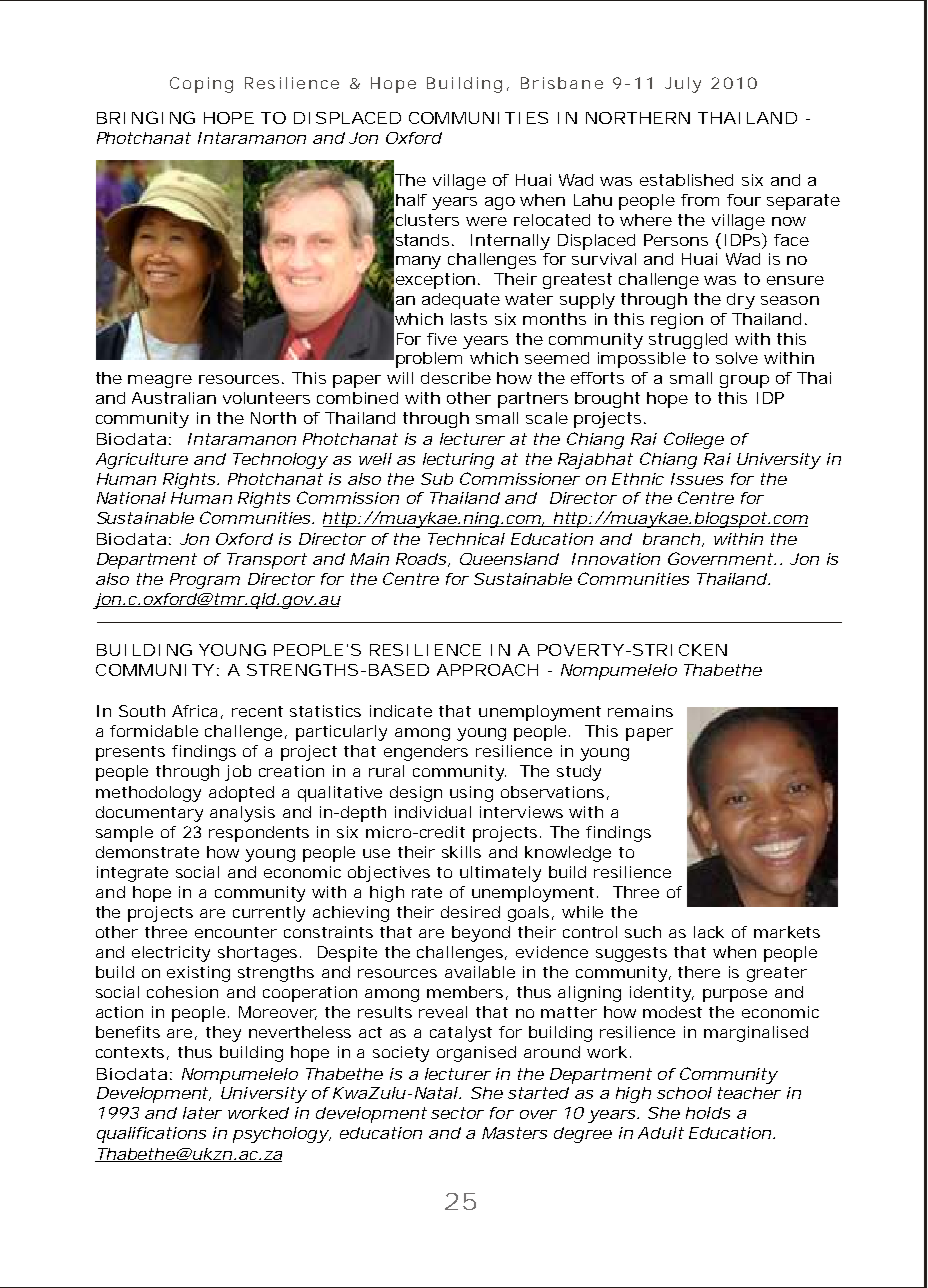  What do you see at coordinates (486, 221) in the screenshot?
I see `were` at bounding box center [486, 221].
